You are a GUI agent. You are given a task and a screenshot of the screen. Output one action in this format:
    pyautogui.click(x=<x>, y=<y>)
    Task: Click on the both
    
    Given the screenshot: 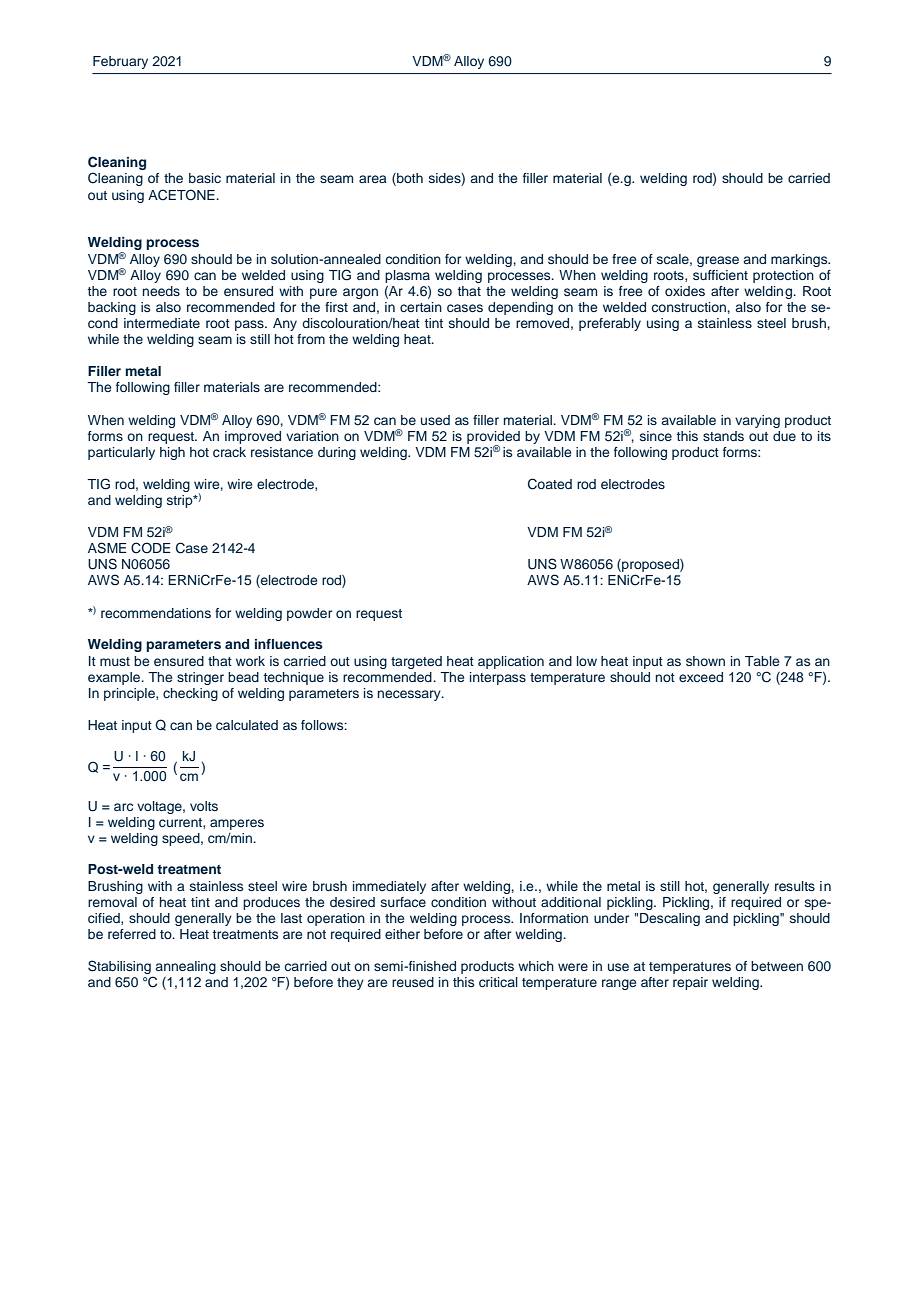 What is the action you would take?
    pyautogui.click(x=409, y=179)
